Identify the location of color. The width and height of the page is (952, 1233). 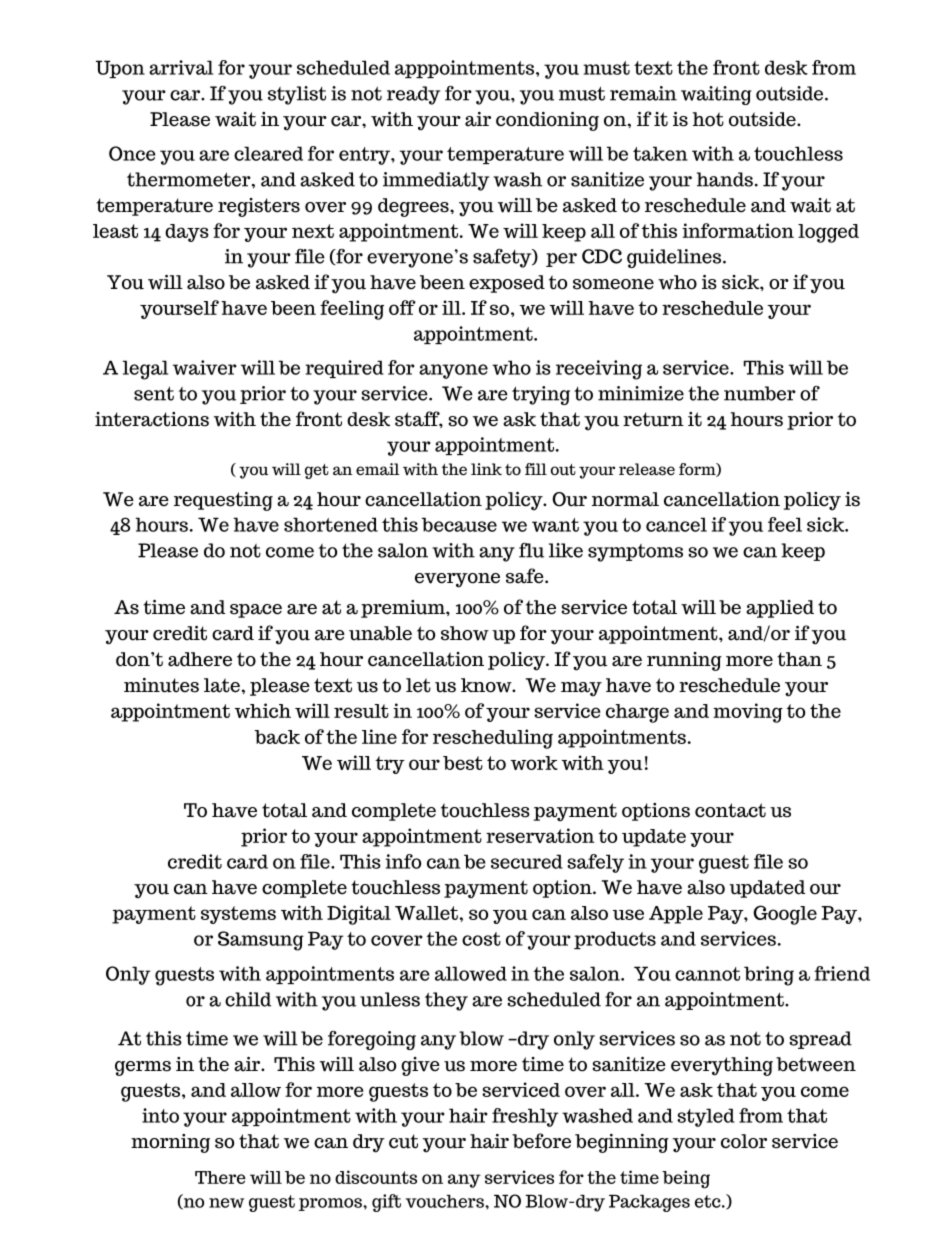
(744, 1141).
